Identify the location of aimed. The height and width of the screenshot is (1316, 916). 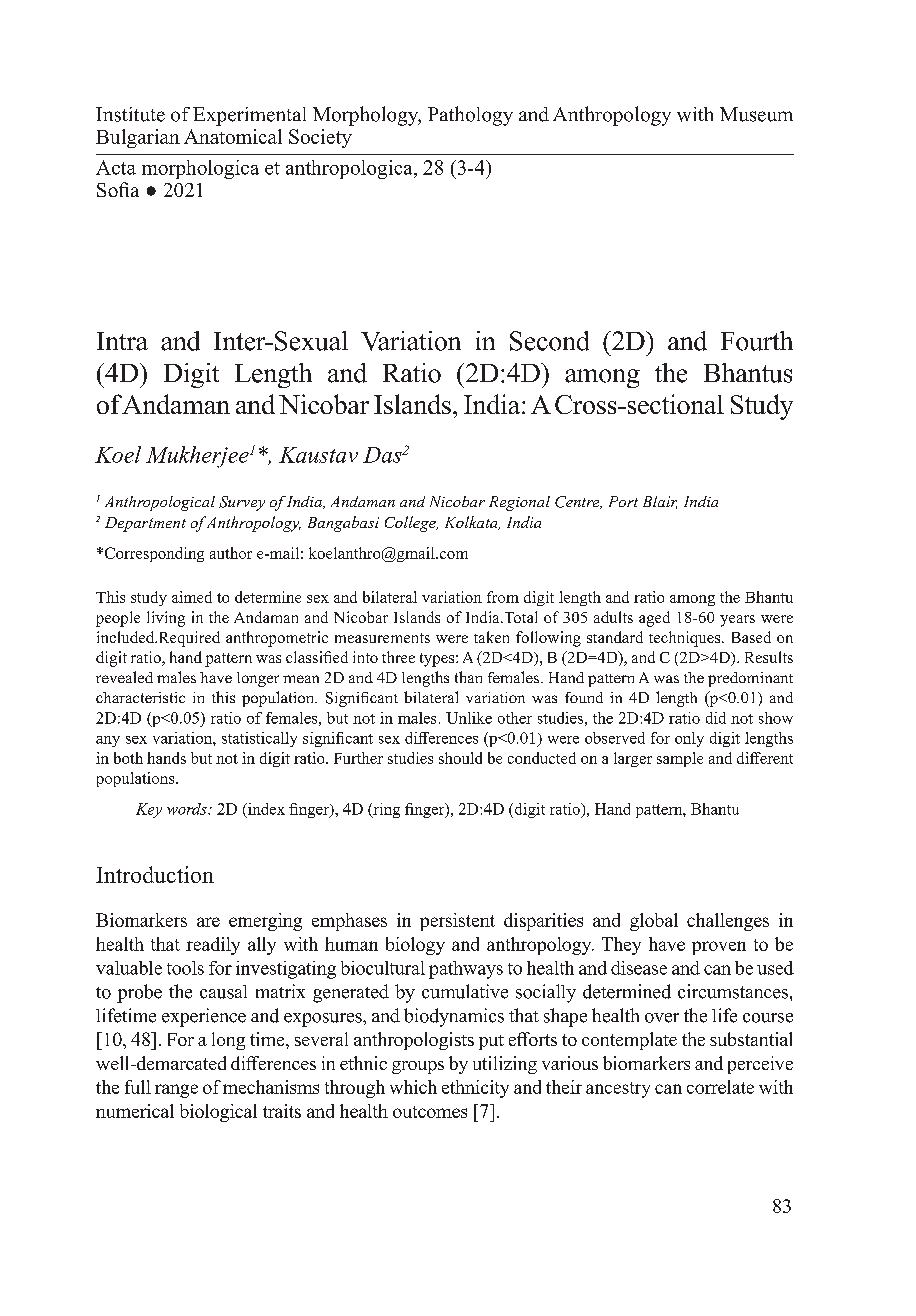
(192, 597).
